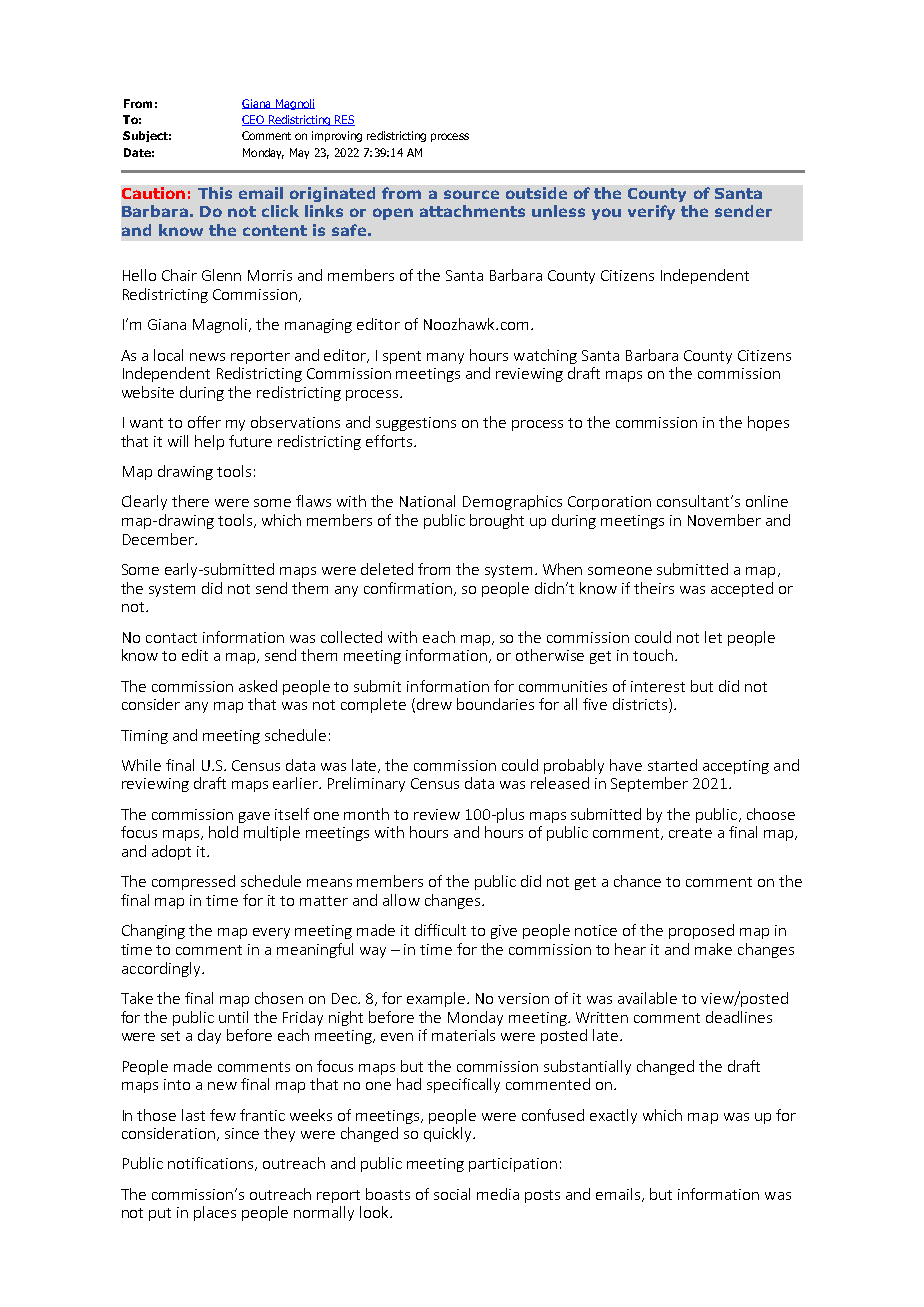 This document has height=1307, width=924. What do you see at coordinates (212, 1164) in the document?
I see `notifications` at bounding box center [212, 1164].
